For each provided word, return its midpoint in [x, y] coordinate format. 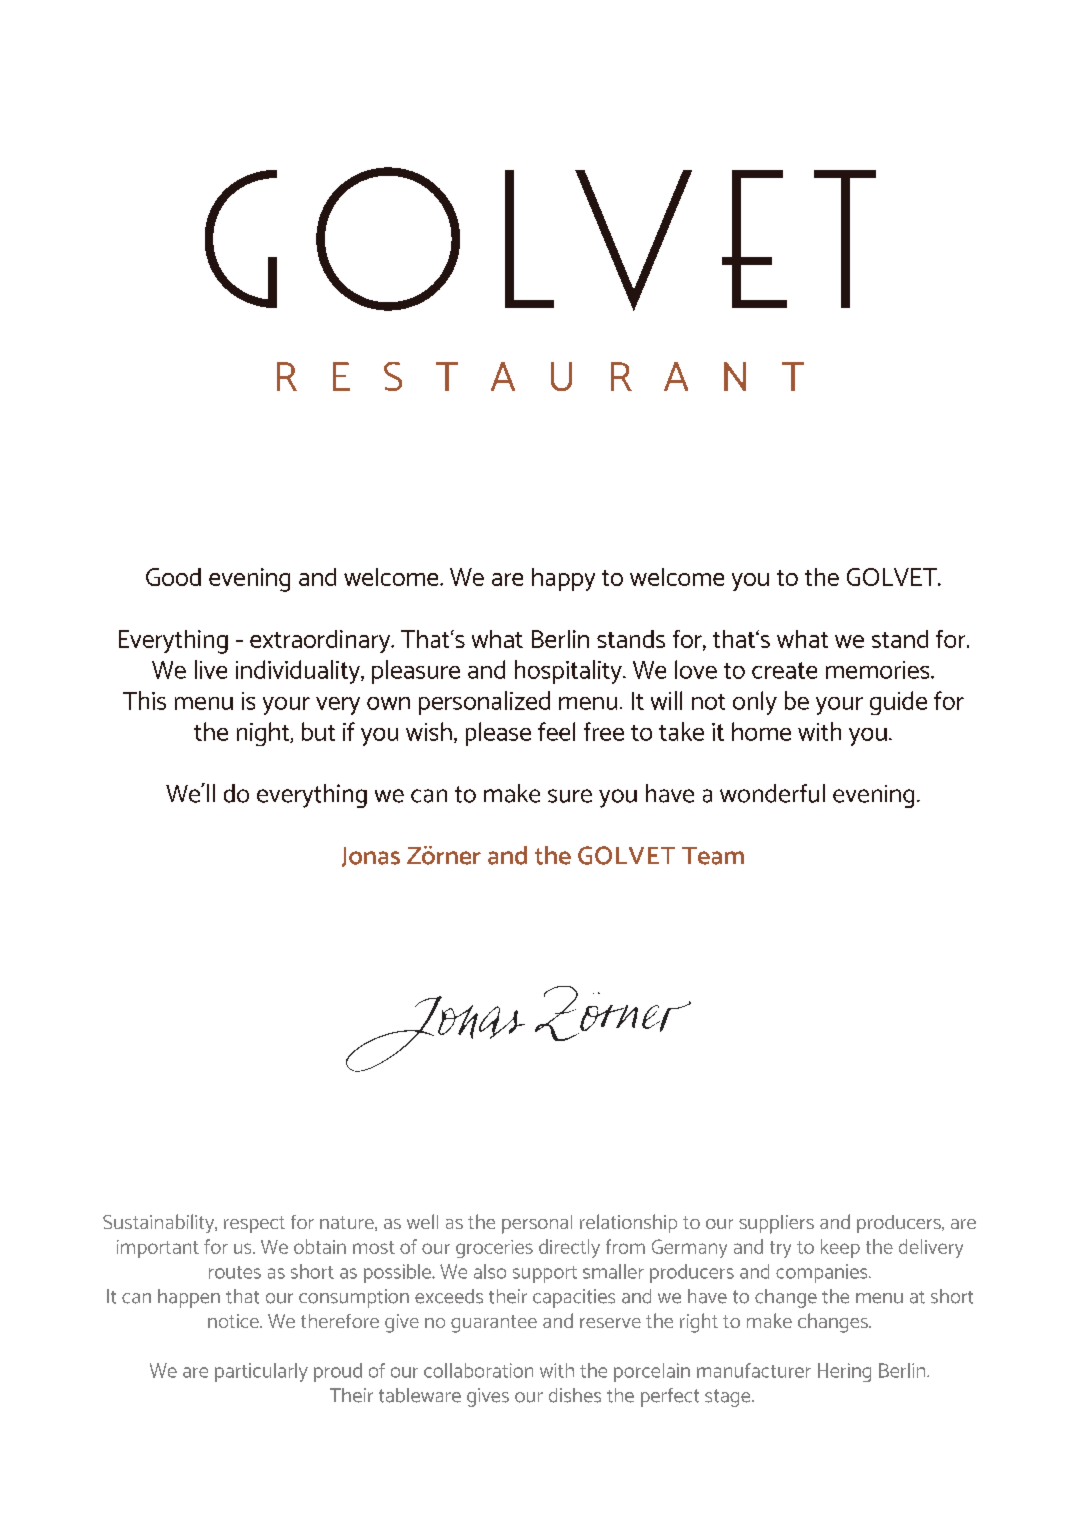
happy [563, 579]
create [784, 670]
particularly [261, 1372]
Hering [844, 1372]
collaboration [478, 1370]
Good [173, 577]
